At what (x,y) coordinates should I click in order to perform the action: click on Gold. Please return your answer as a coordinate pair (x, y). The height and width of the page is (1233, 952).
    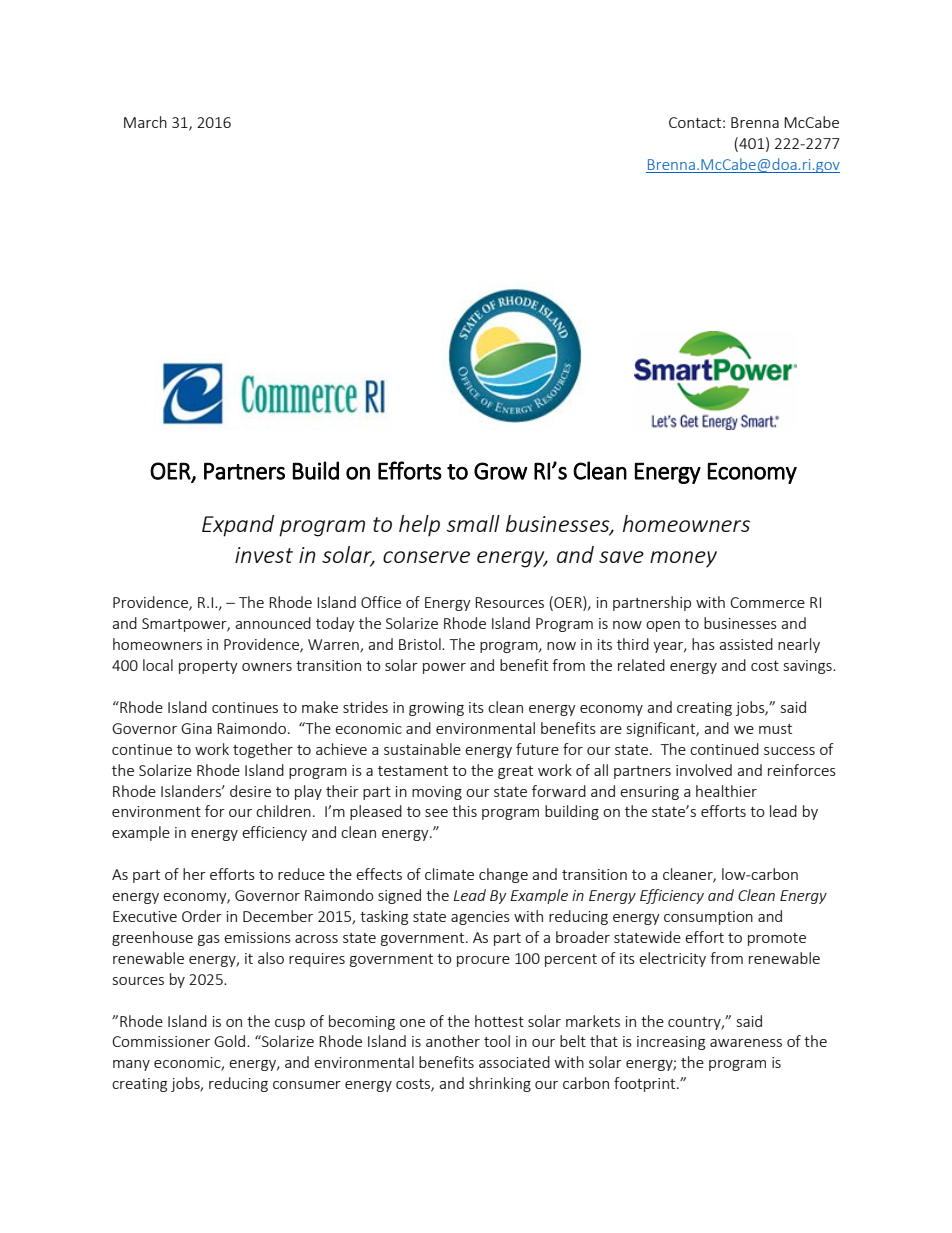
    Looking at the image, I should click on (231, 1041).
